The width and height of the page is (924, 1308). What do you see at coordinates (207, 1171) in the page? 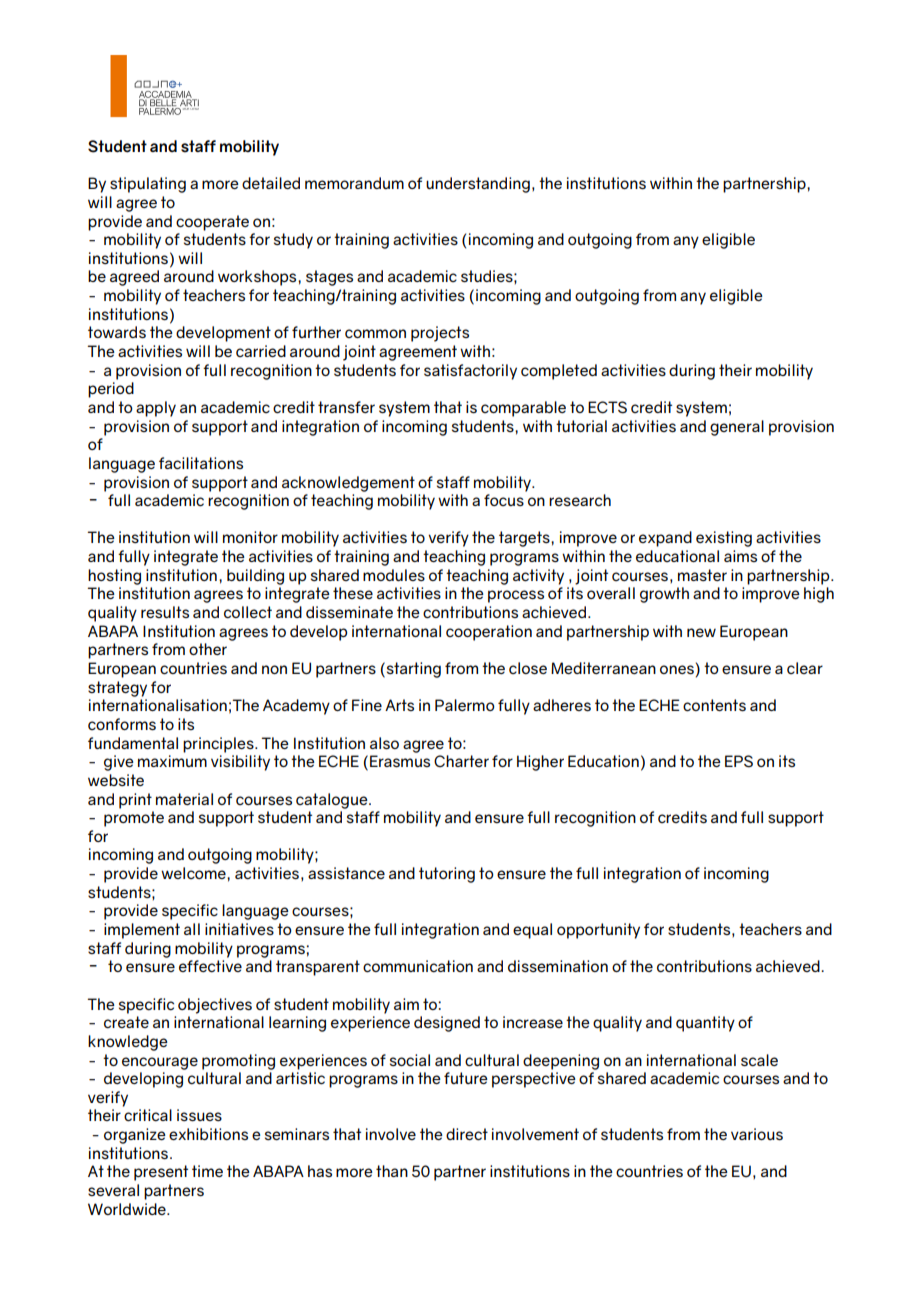
I see `time` at bounding box center [207, 1171].
